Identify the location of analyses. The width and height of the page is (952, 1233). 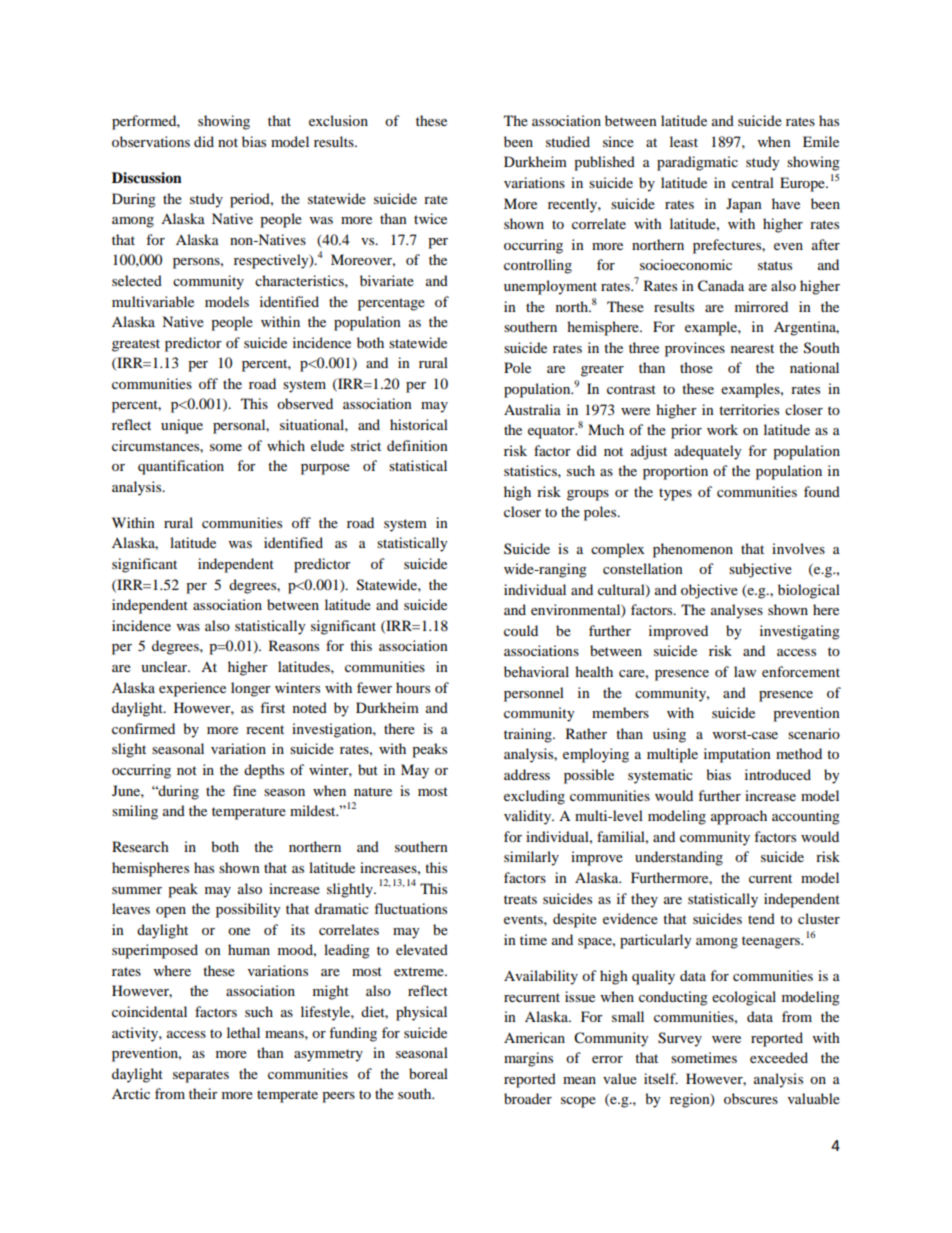
(737, 611).
